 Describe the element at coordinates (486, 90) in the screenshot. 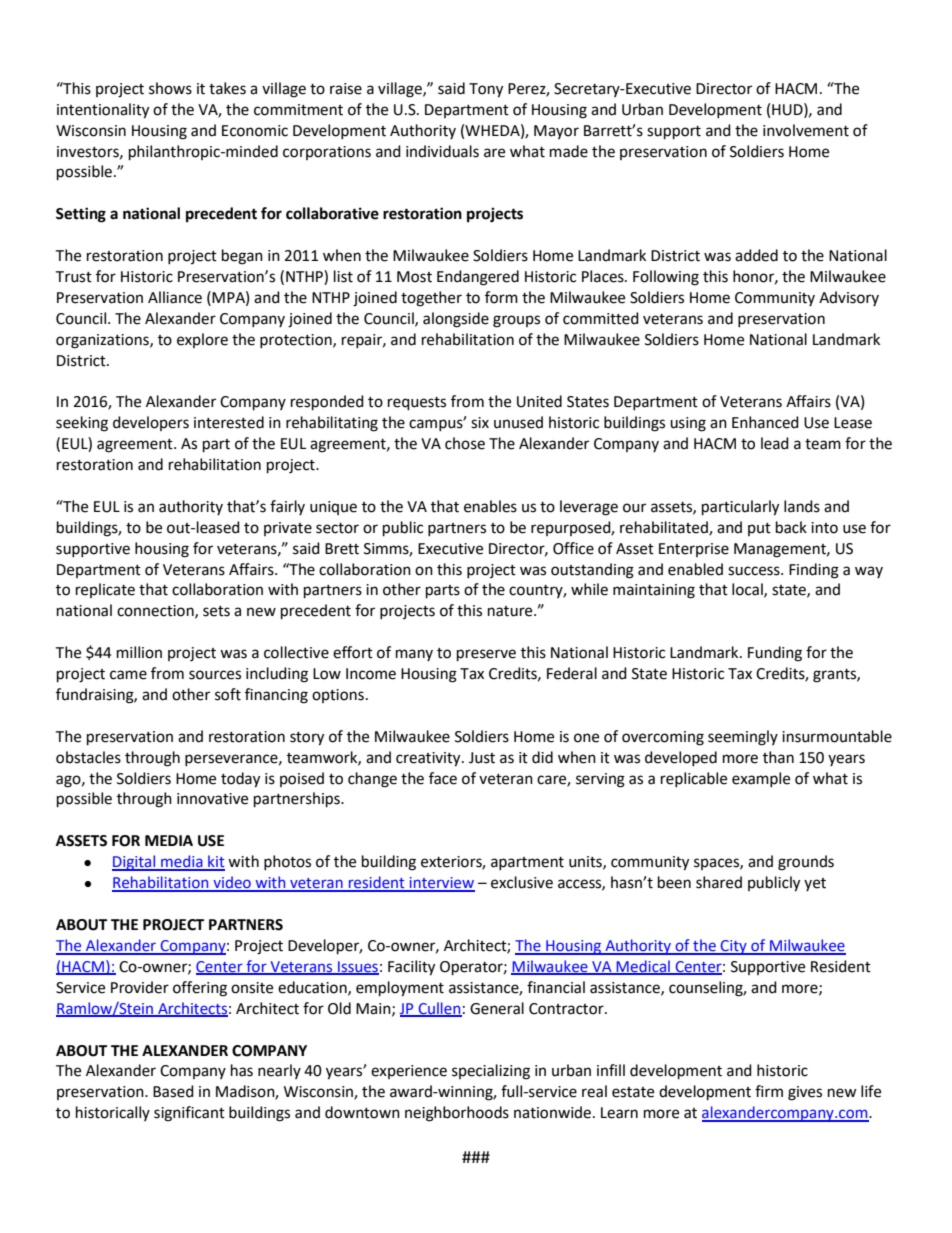

I see `Tony` at that location.
